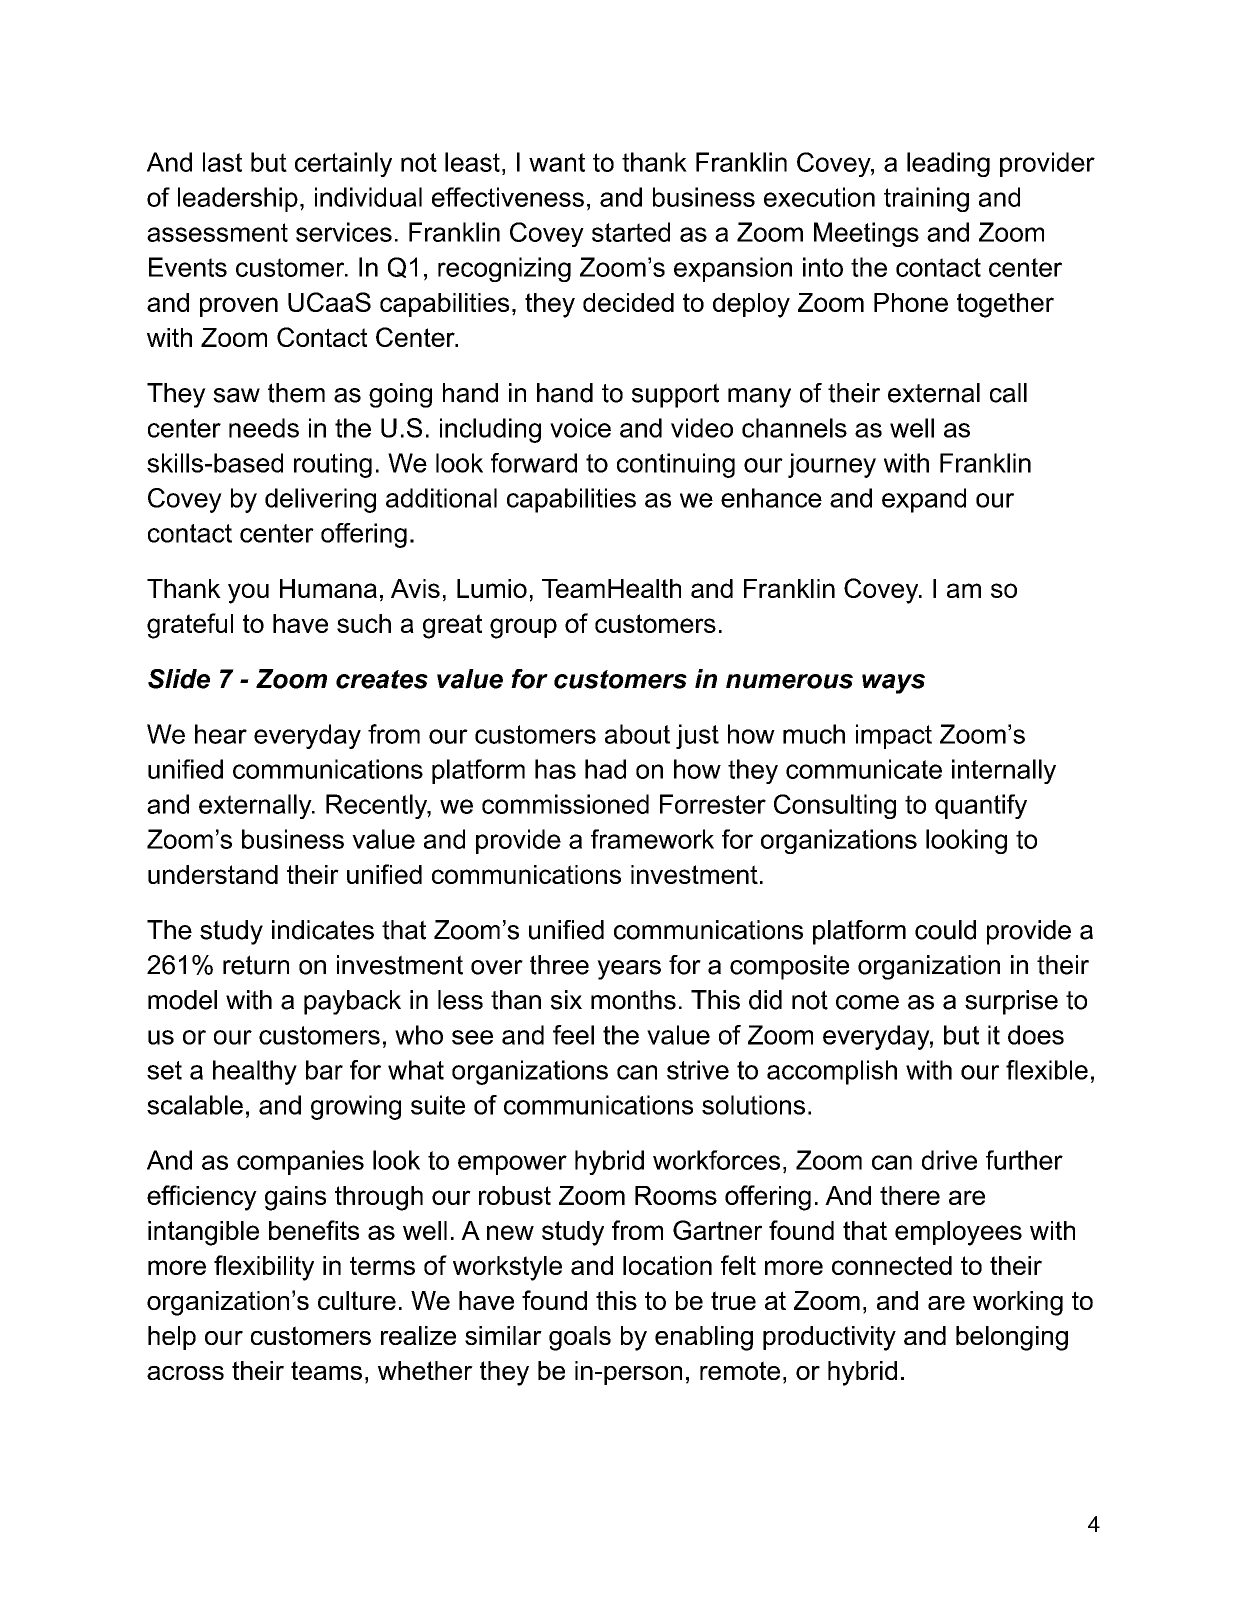 The width and height of the screenshot is (1247, 1614). Describe the element at coordinates (248, 593) in the screenshot. I see `you` at that location.
